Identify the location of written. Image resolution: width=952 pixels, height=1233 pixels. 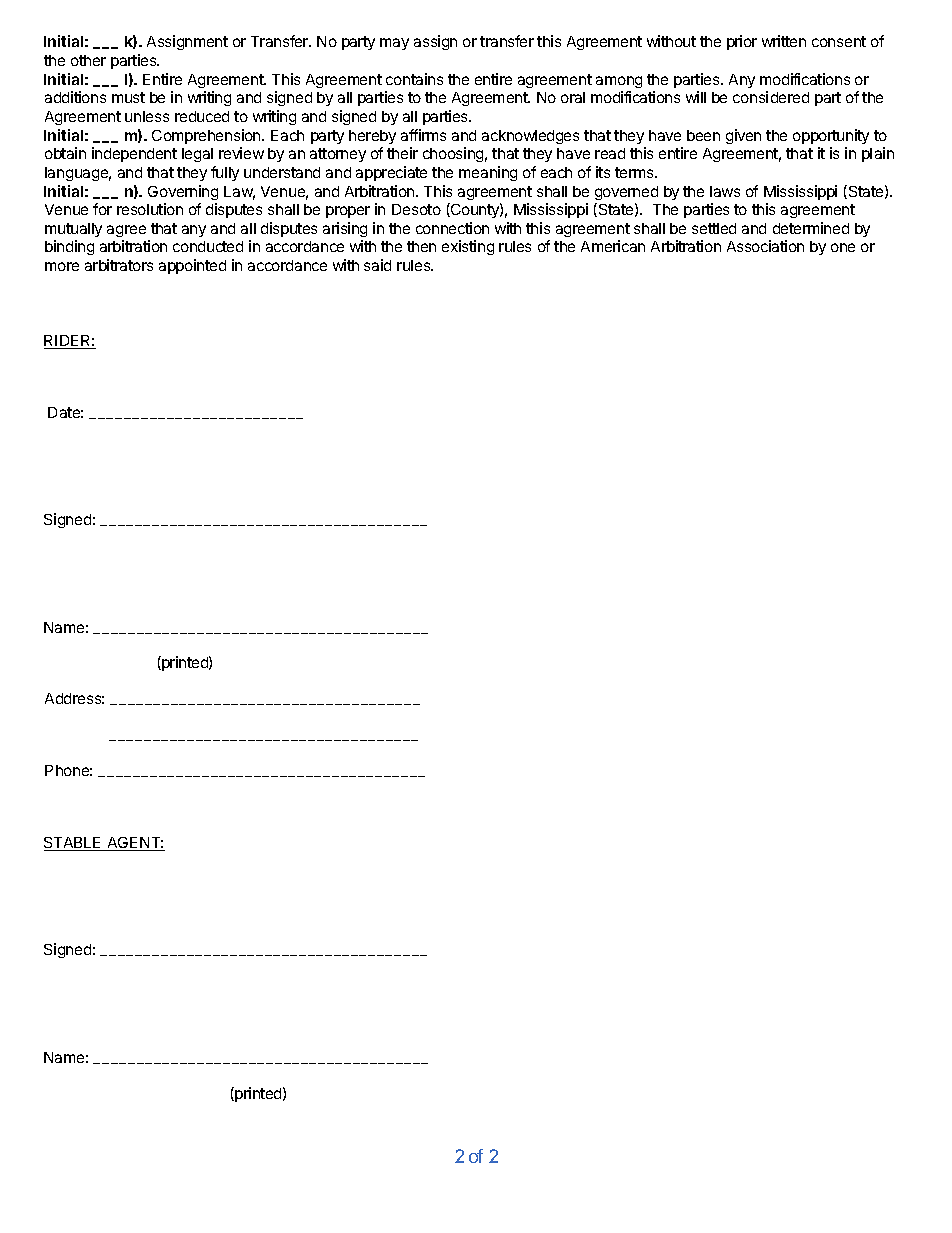
(784, 41).
